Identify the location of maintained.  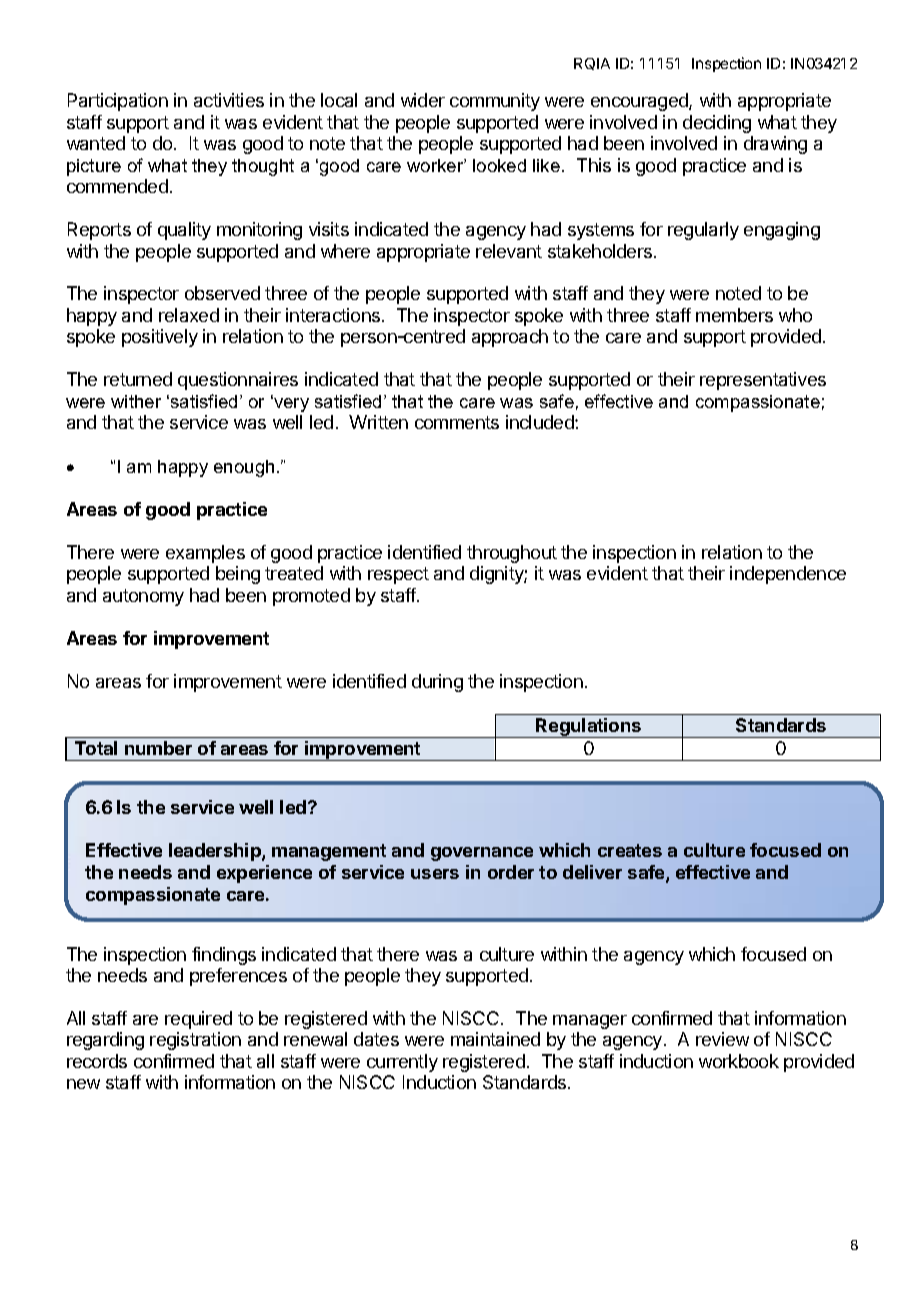
(495, 1039).
